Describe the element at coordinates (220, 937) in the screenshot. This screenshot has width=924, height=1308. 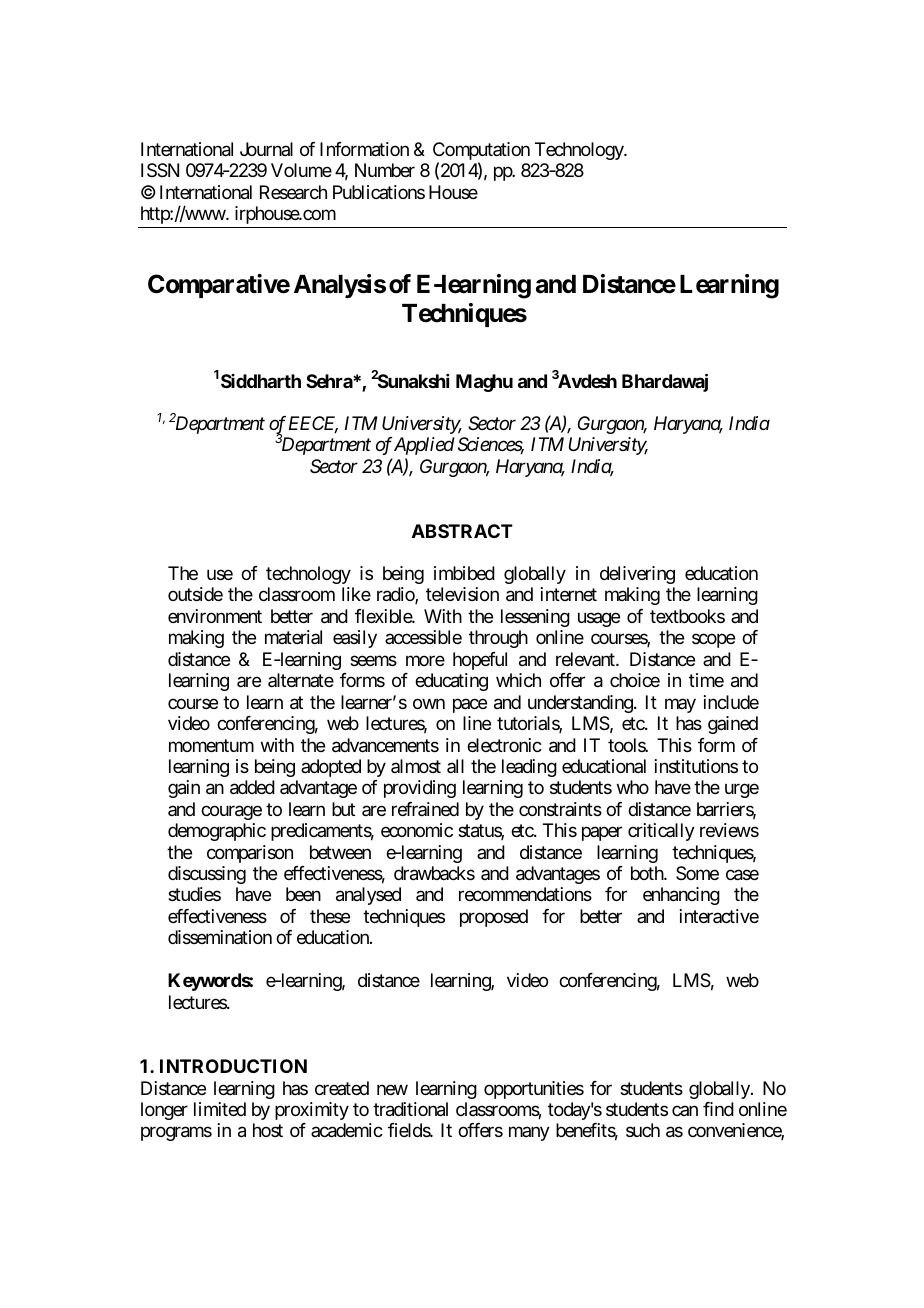
I see `dissemination` at that location.
